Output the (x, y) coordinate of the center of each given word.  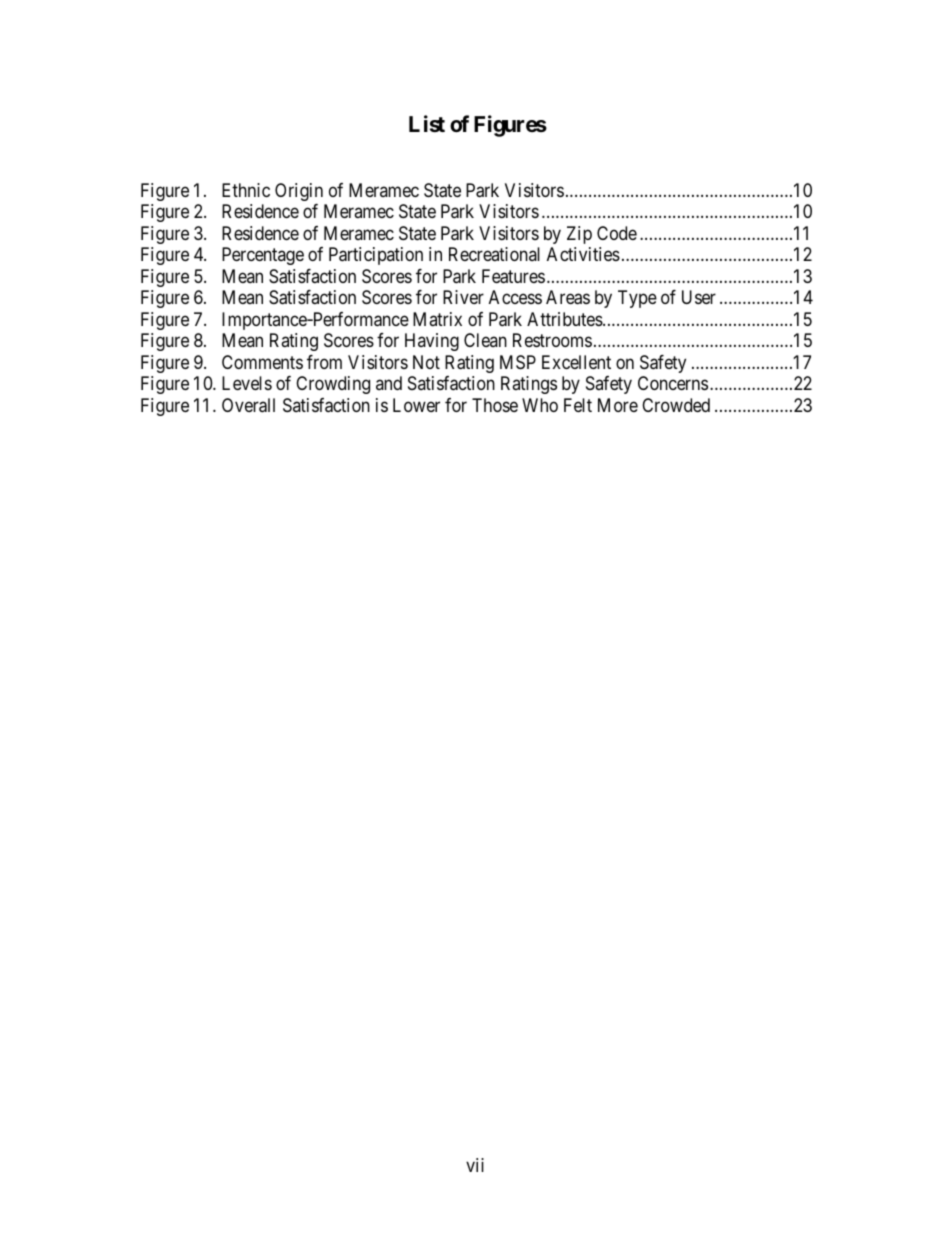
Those (495, 405)
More (618, 405)
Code (617, 233)
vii (475, 1165)
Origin (299, 192)
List (427, 124)
